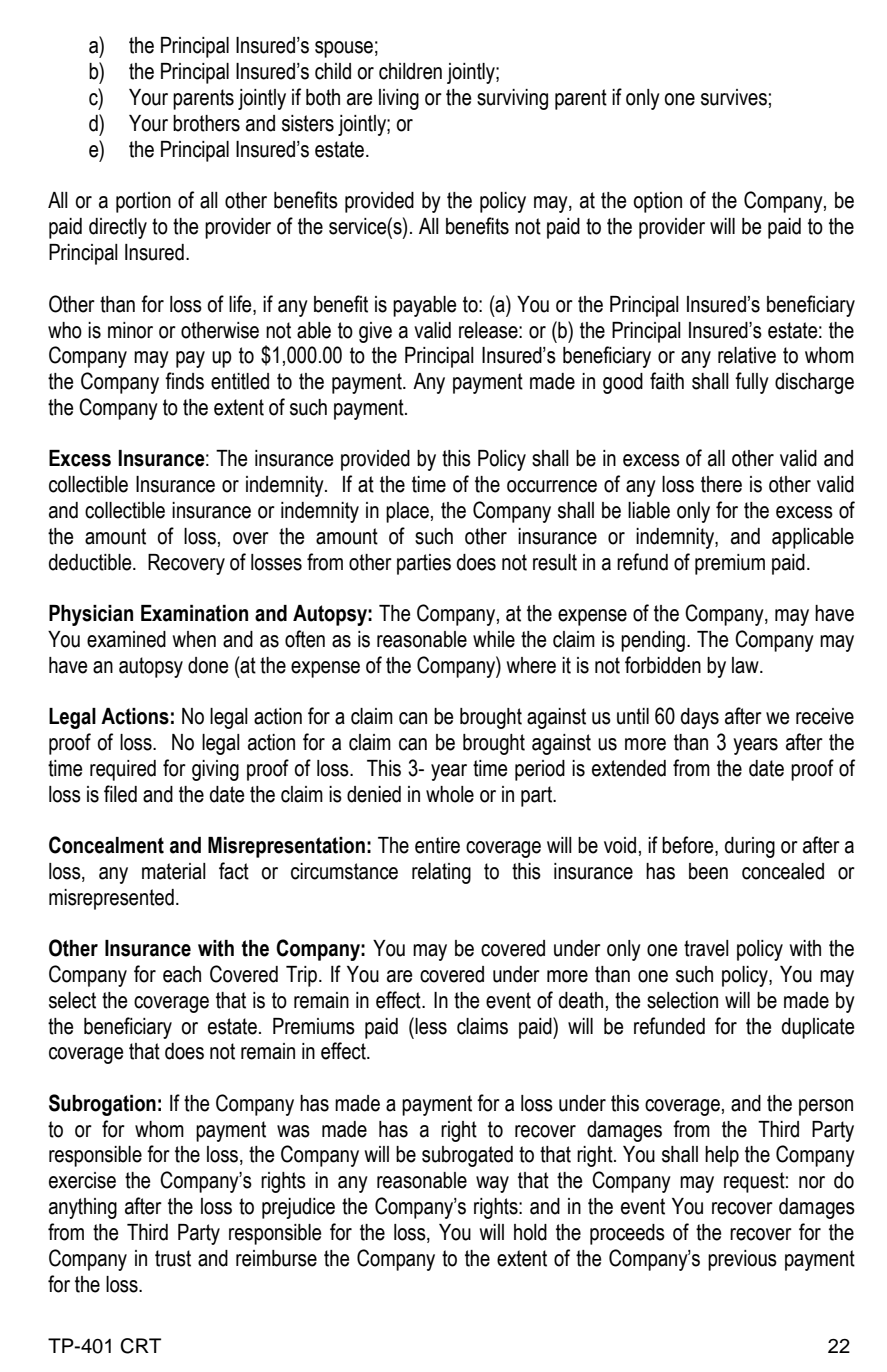 The image size is (887, 1372). I want to click on place, so click(407, 512).
